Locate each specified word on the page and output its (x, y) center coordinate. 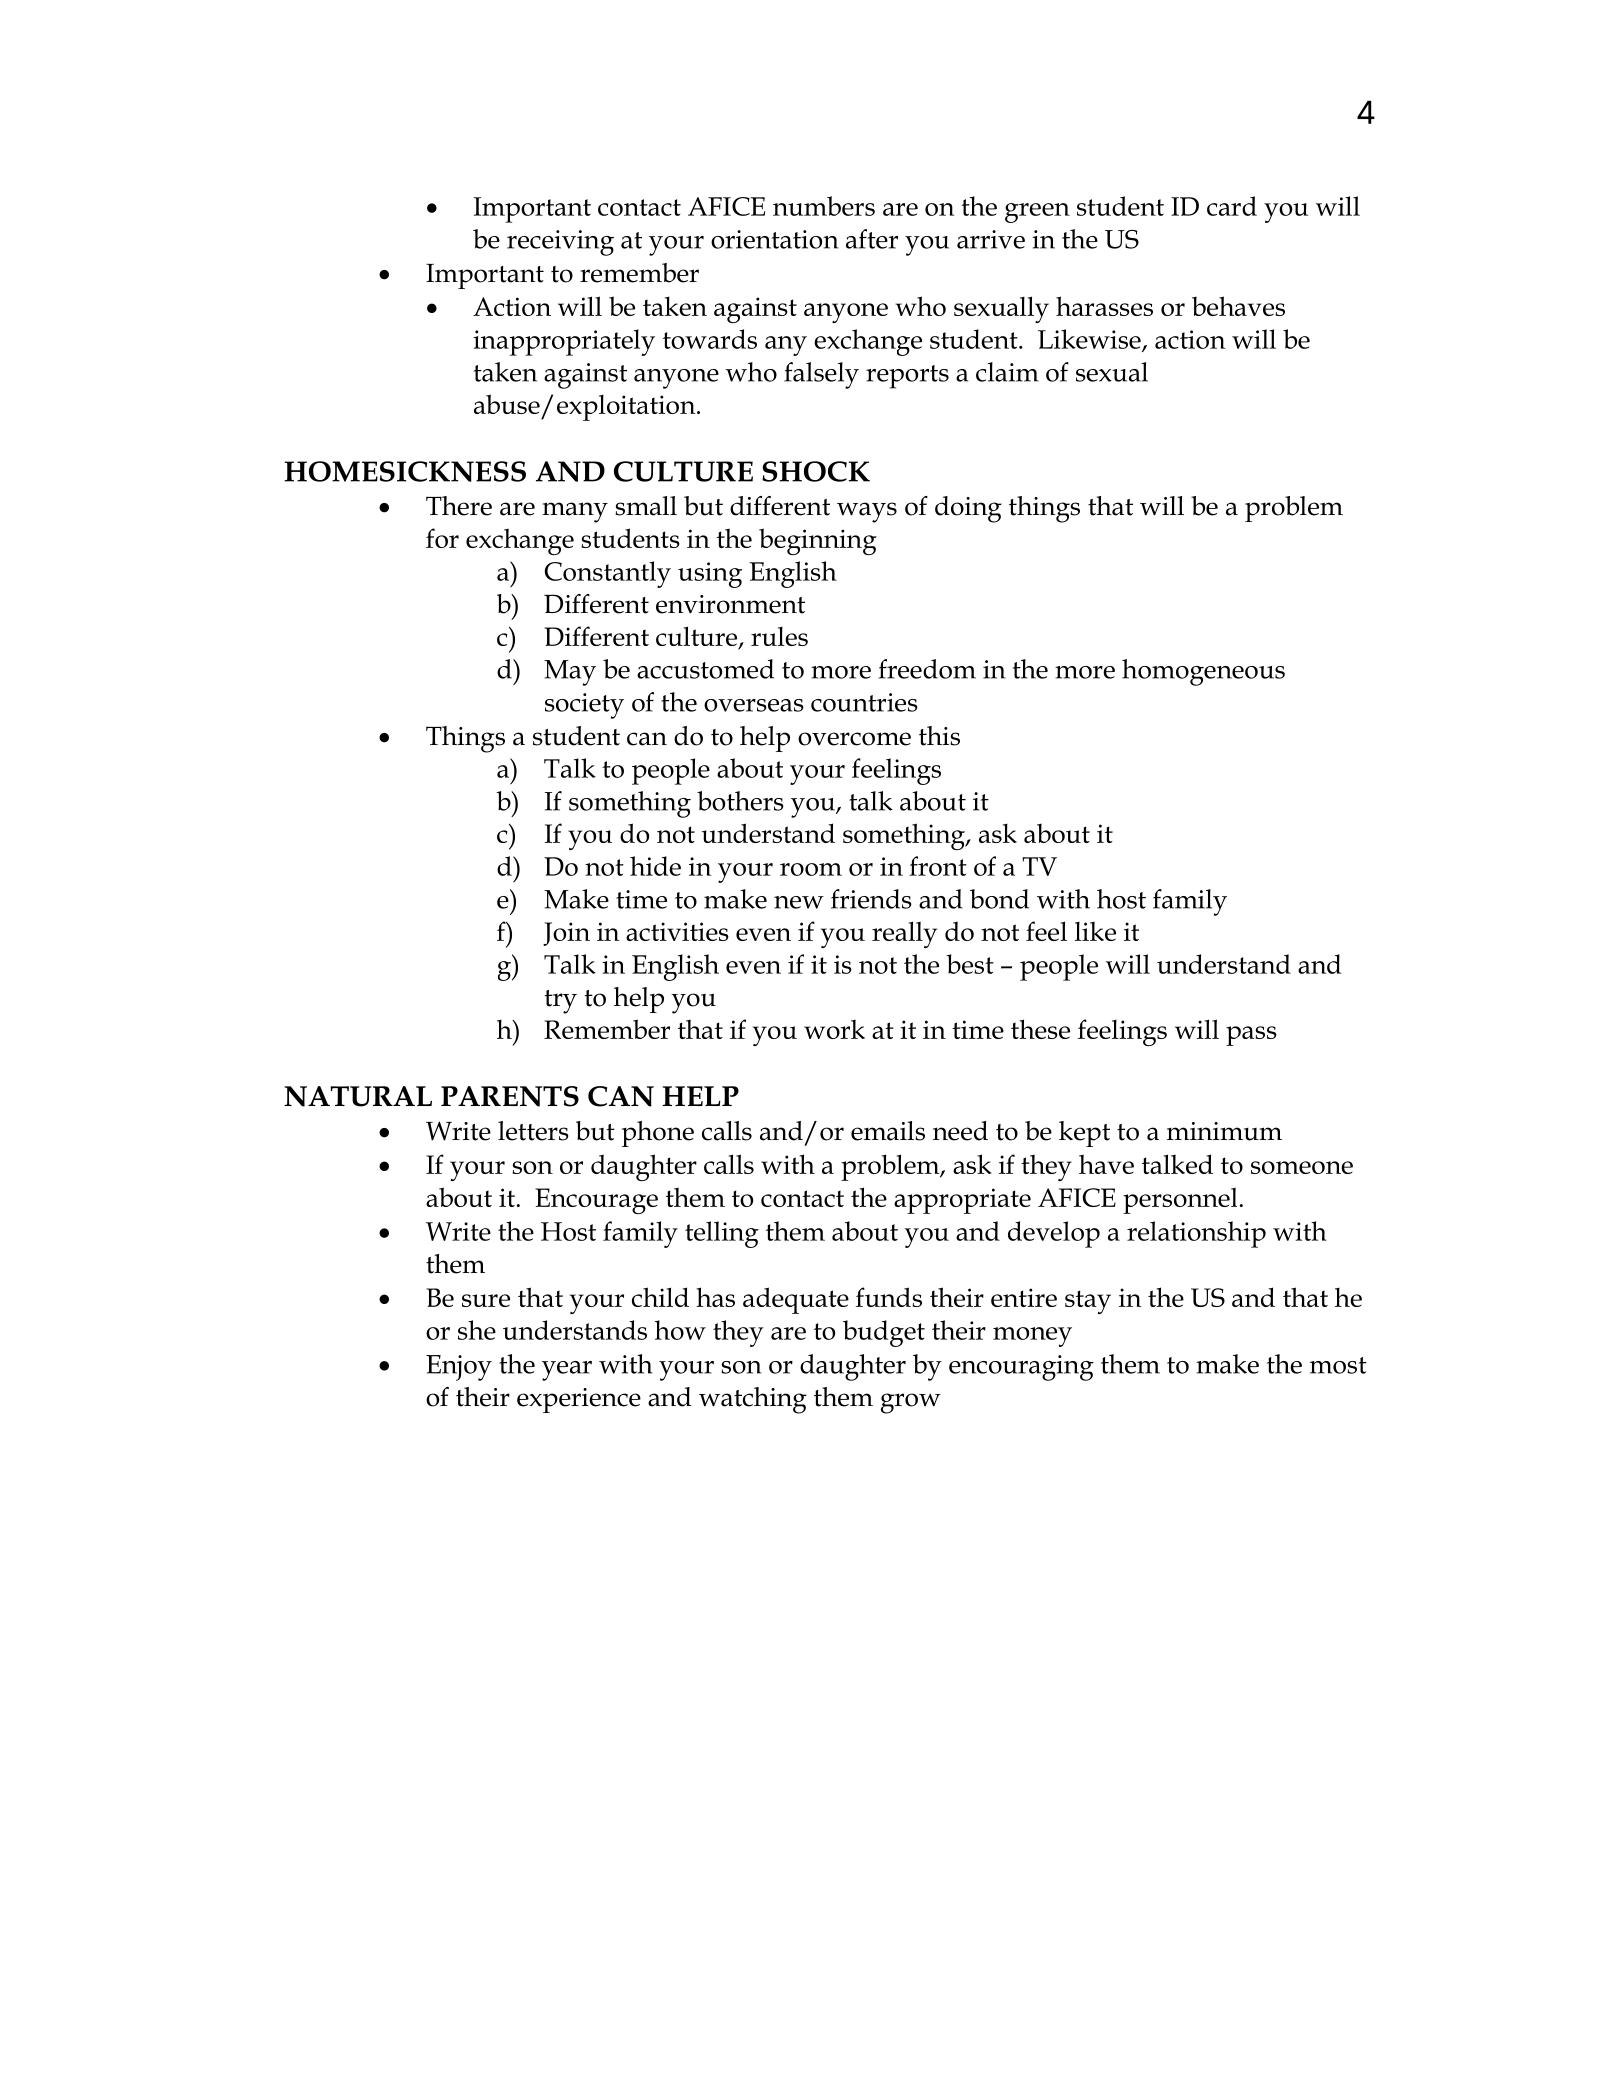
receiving (560, 243)
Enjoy (459, 1368)
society (584, 706)
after (872, 239)
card (1232, 206)
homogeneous (1203, 672)
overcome (854, 739)
